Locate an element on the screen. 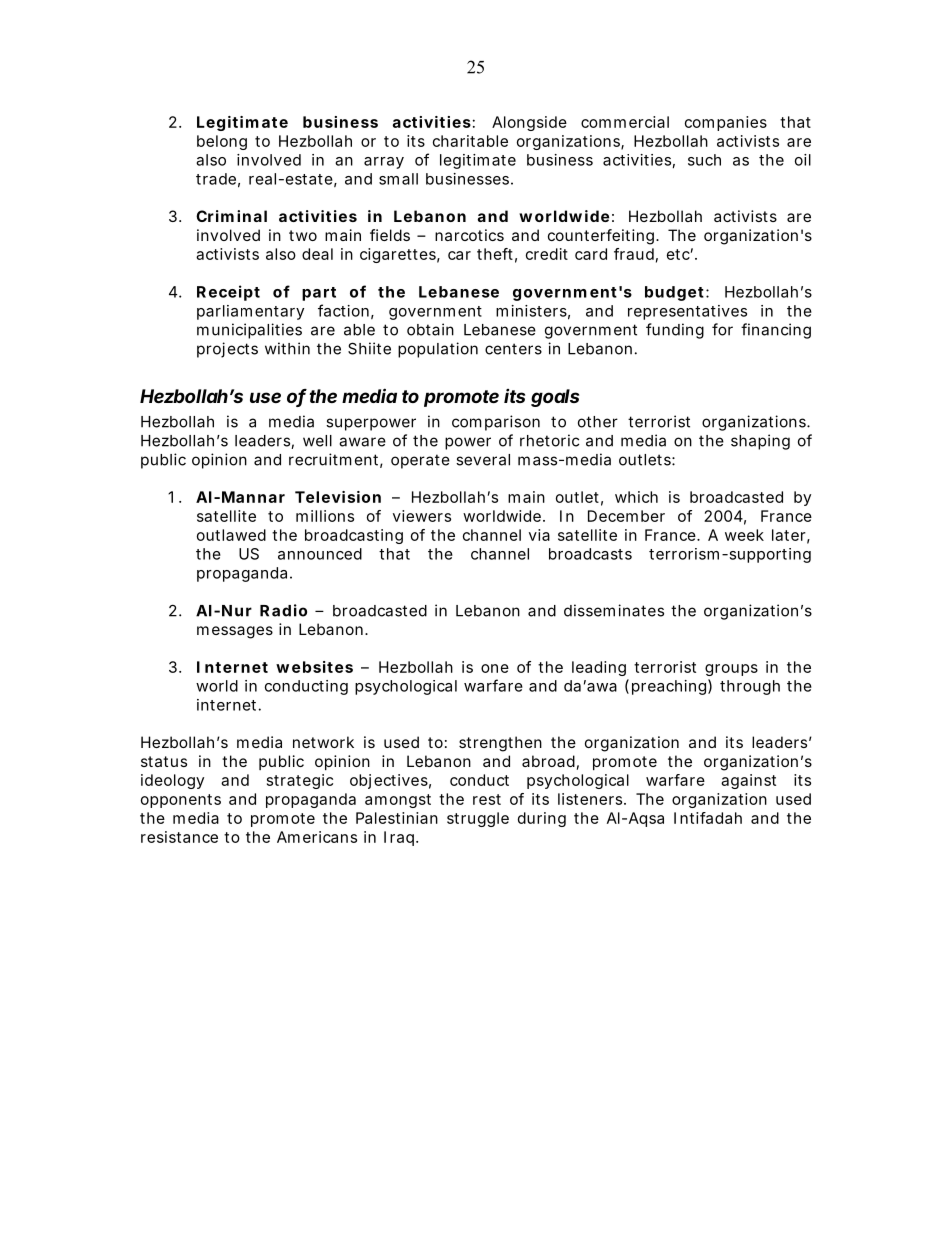  credit is located at coordinates (547, 254).
